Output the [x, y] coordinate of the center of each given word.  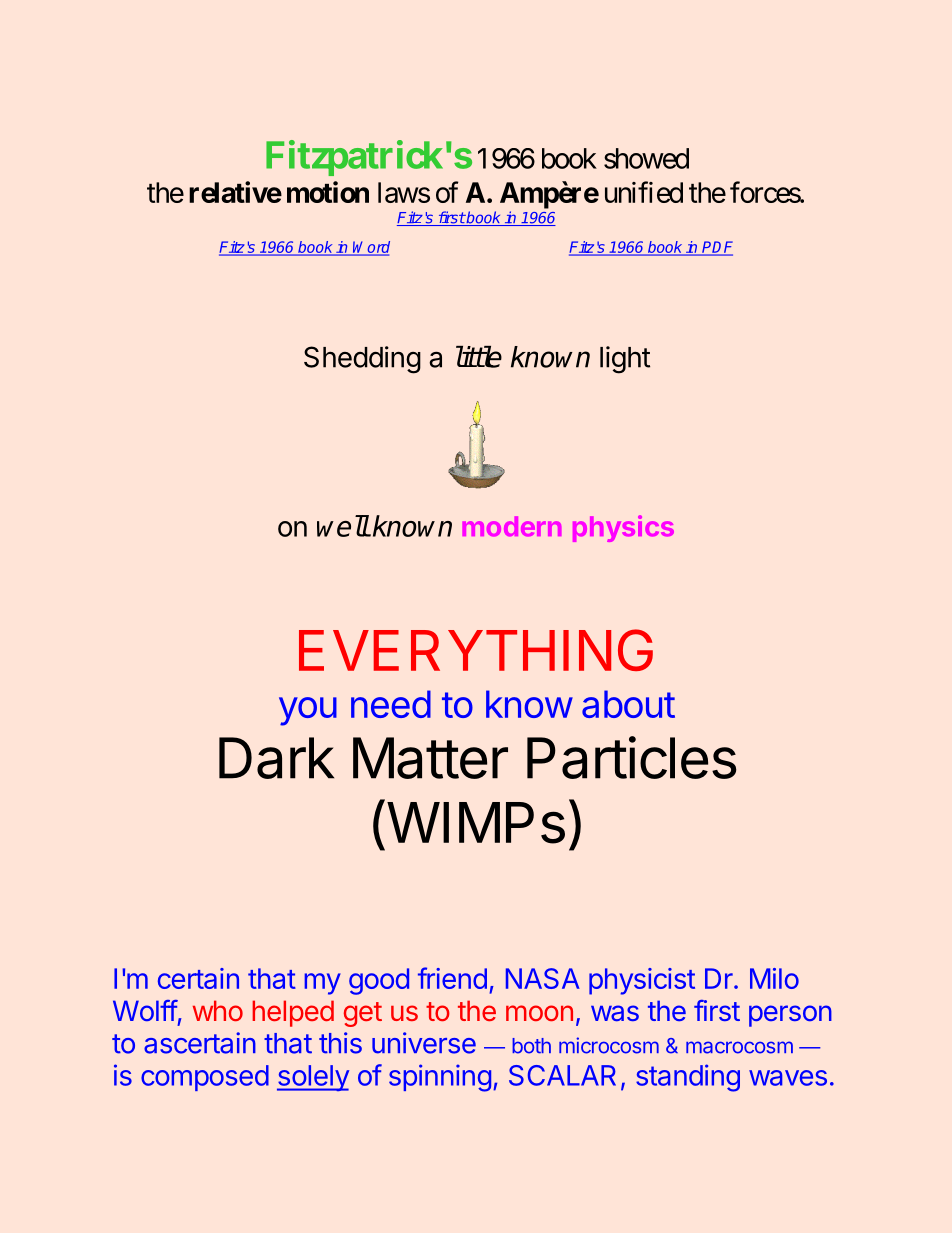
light [625, 360]
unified [644, 192]
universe [424, 1043]
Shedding [362, 360]
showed [646, 158]
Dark [276, 758]
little [479, 357]
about [628, 704]
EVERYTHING [476, 650]
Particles [632, 757]
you [308, 711]
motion [328, 192]
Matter [430, 758]
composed [205, 1078]
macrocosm [739, 1047]
